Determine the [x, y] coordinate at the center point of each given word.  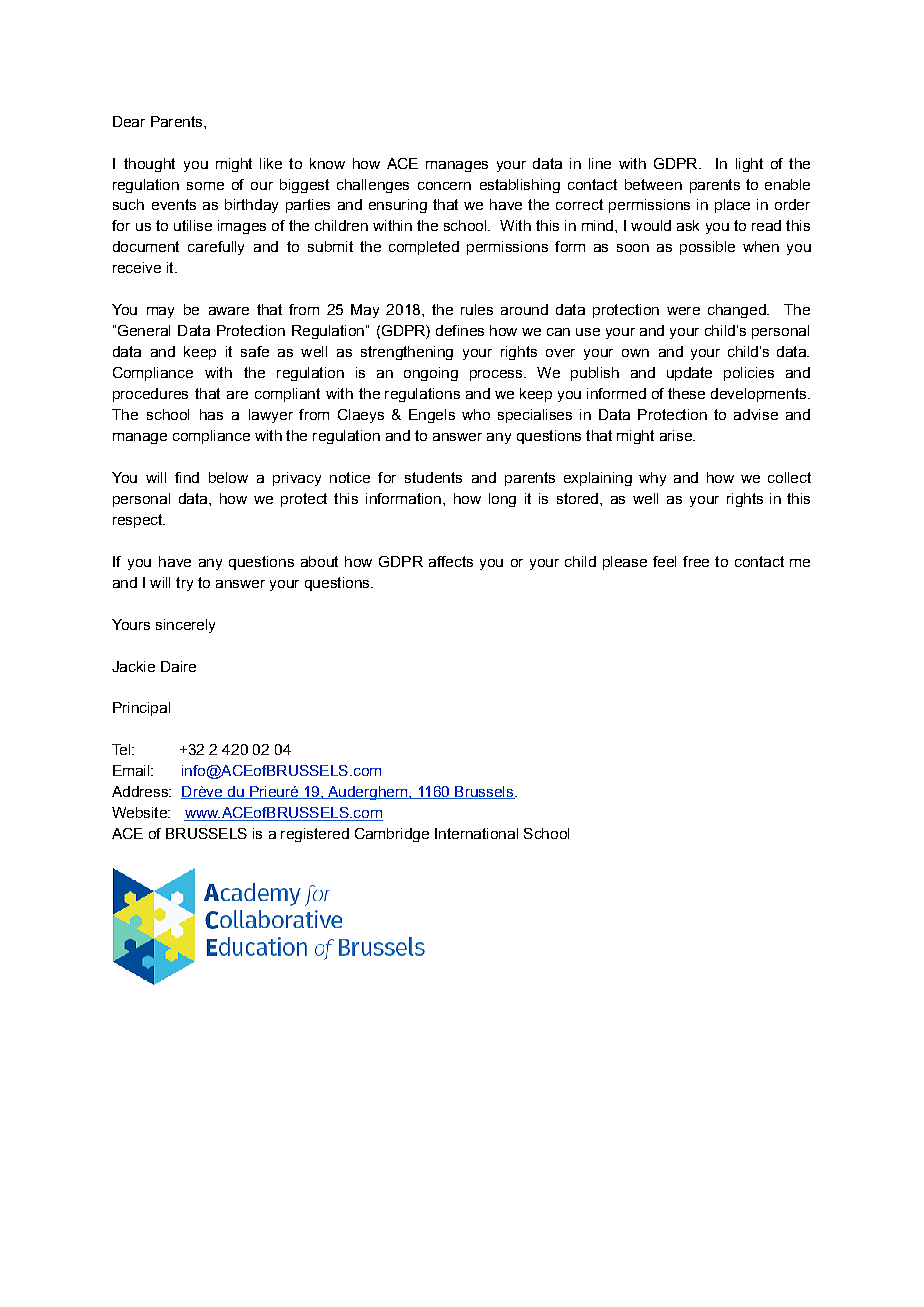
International [476, 833]
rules [477, 309]
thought [149, 165]
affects [451, 561]
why [652, 479]
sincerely [185, 626]
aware [229, 311]
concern [444, 186]
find [187, 477]
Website [140, 812]
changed [738, 311]
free [696, 561]
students [433, 477]
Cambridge [392, 835]
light [749, 165]
